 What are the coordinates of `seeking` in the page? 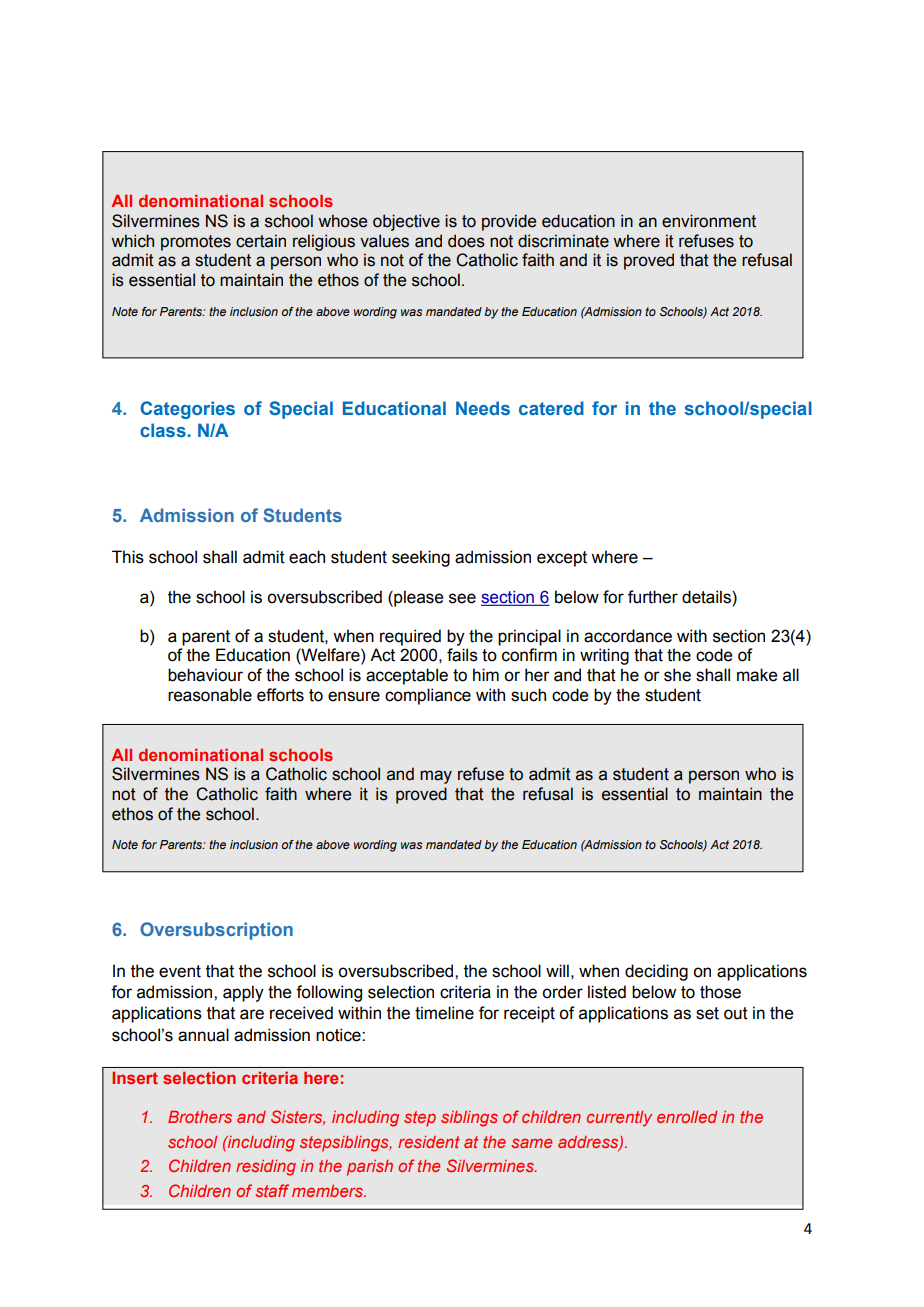 It's located at (421, 558).
